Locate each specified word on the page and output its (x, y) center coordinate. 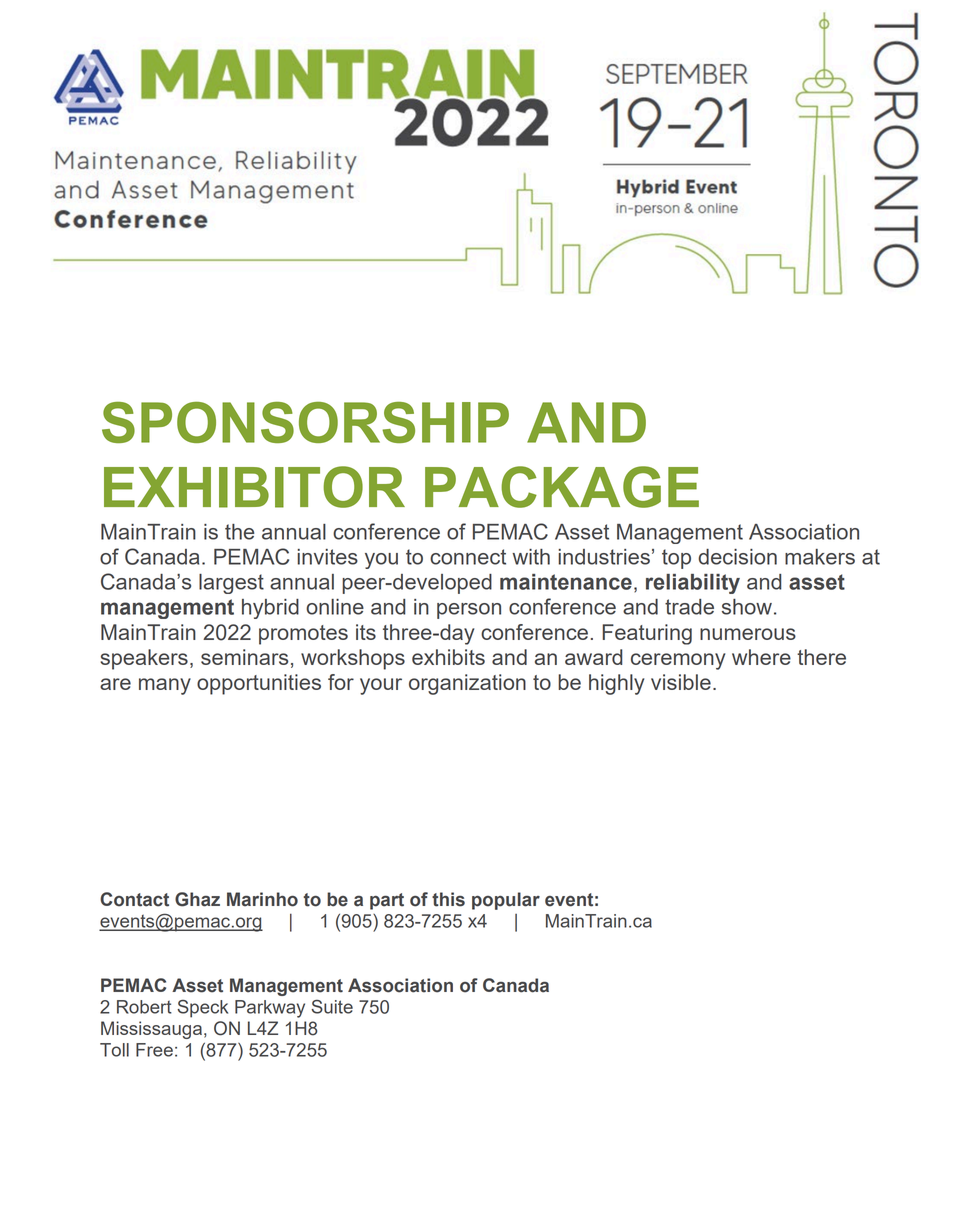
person (469, 611)
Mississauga (151, 1030)
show (747, 607)
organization (467, 684)
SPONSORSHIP (305, 422)
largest (231, 584)
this (448, 899)
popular (506, 901)
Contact (134, 899)
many (165, 686)
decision (737, 557)
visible (681, 682)
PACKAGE (562, 487)
